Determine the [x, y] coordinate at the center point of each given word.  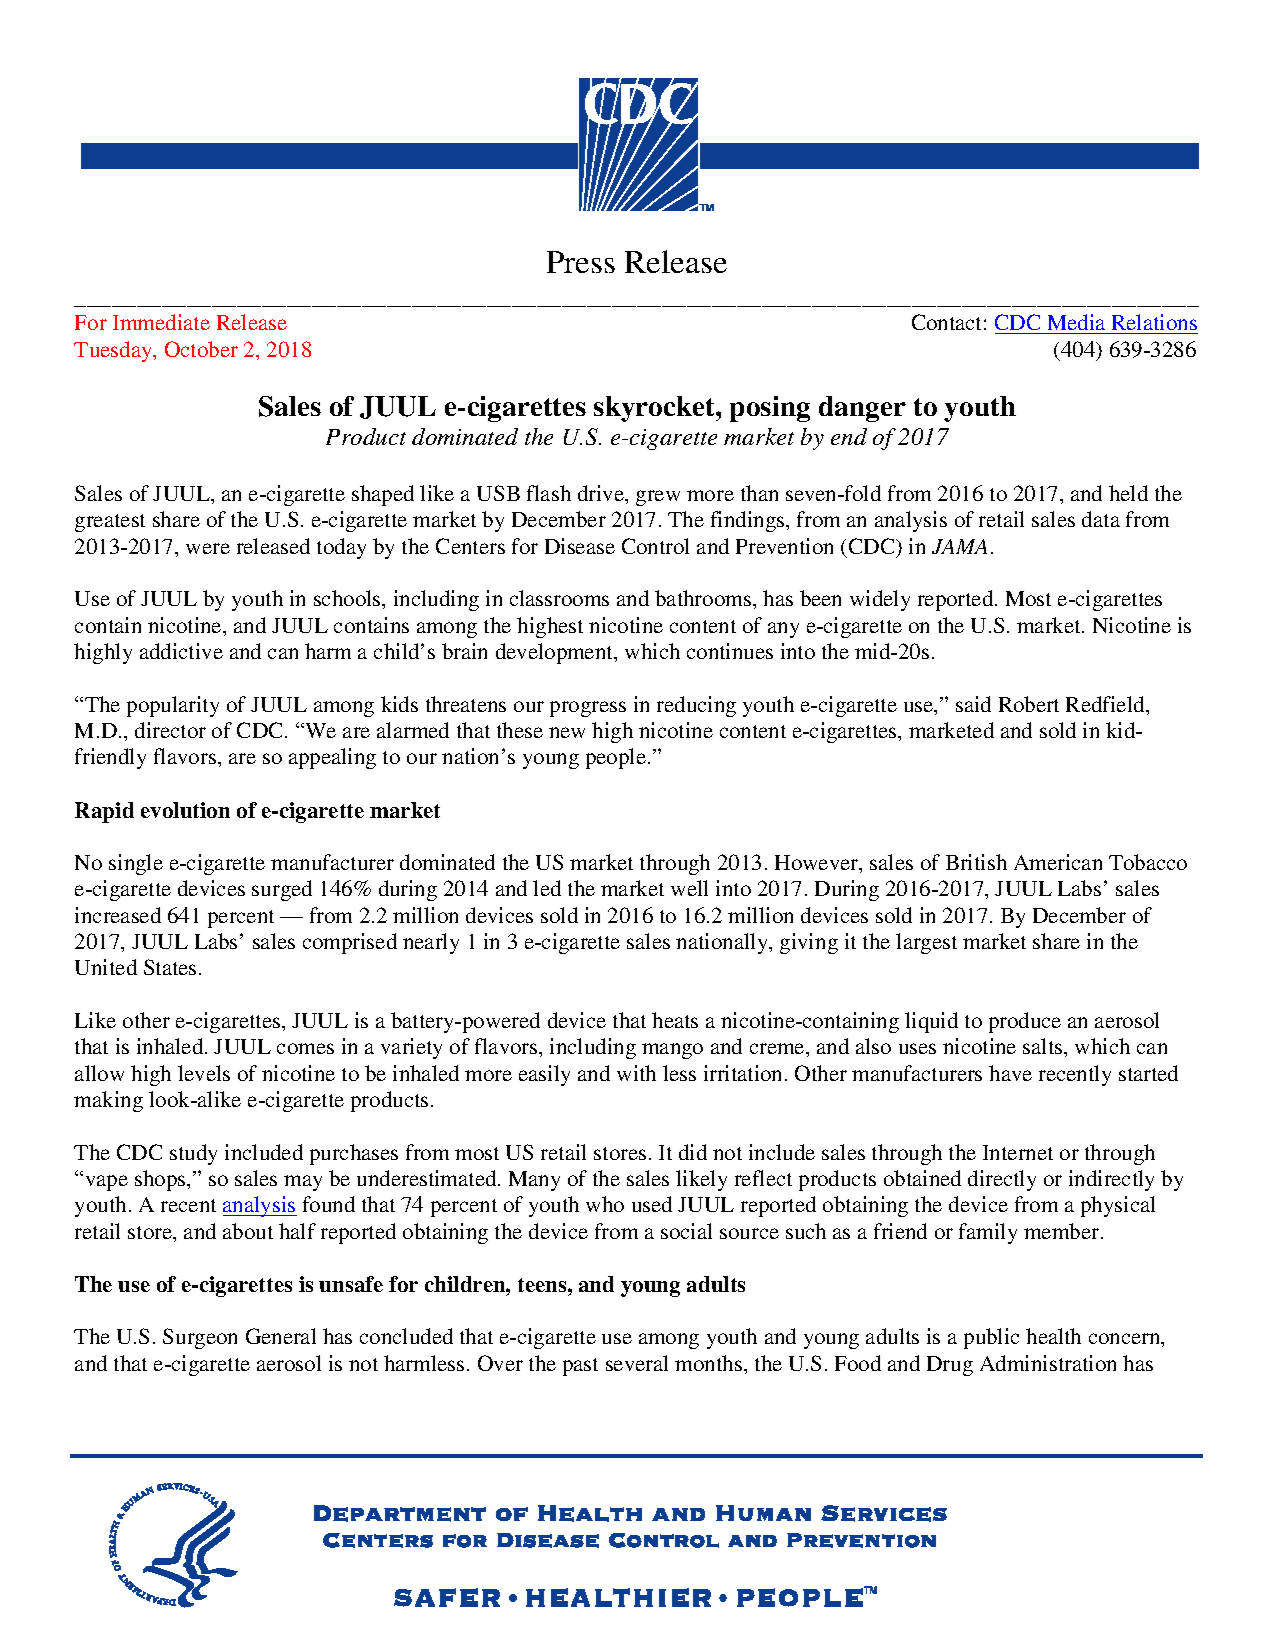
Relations [1154, 322]
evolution [185, 810]
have [1010, 1073]
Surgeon [200, 1338]
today [341, 548]
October [201, 349]
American [1058, 862]
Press [581, 262]
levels [204, 1073]
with [636, 1073]
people [617, 758]
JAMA [959, 546]
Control [655, 546]
